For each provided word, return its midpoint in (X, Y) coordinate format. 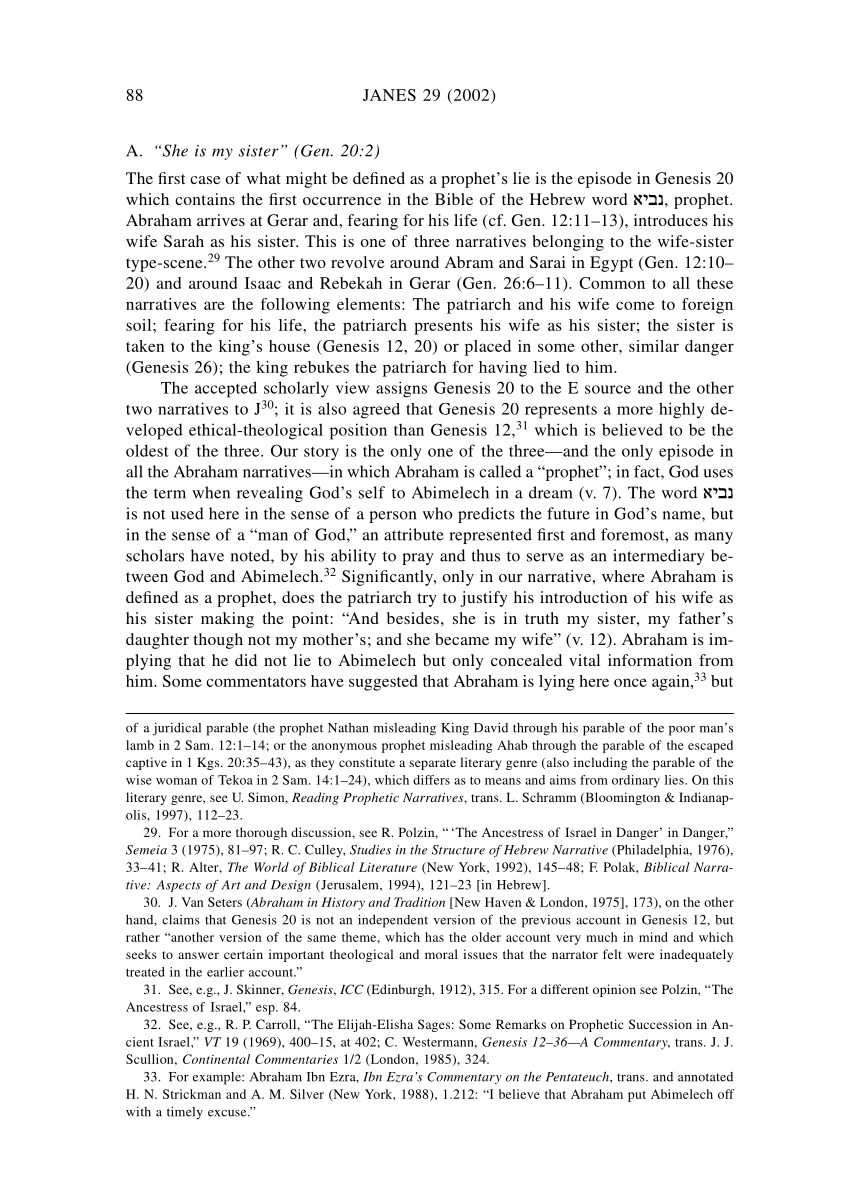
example (218, 1078)
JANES (389, 95)
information (650, 660)
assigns (401, 389)
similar (654, 346)
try (427, 600)
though (218, 641)
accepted (226, 389)
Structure (458, 850)
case (205, 180)
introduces (670, 220)
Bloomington (621, 798)
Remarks (521, 1024)
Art (231, 885)
